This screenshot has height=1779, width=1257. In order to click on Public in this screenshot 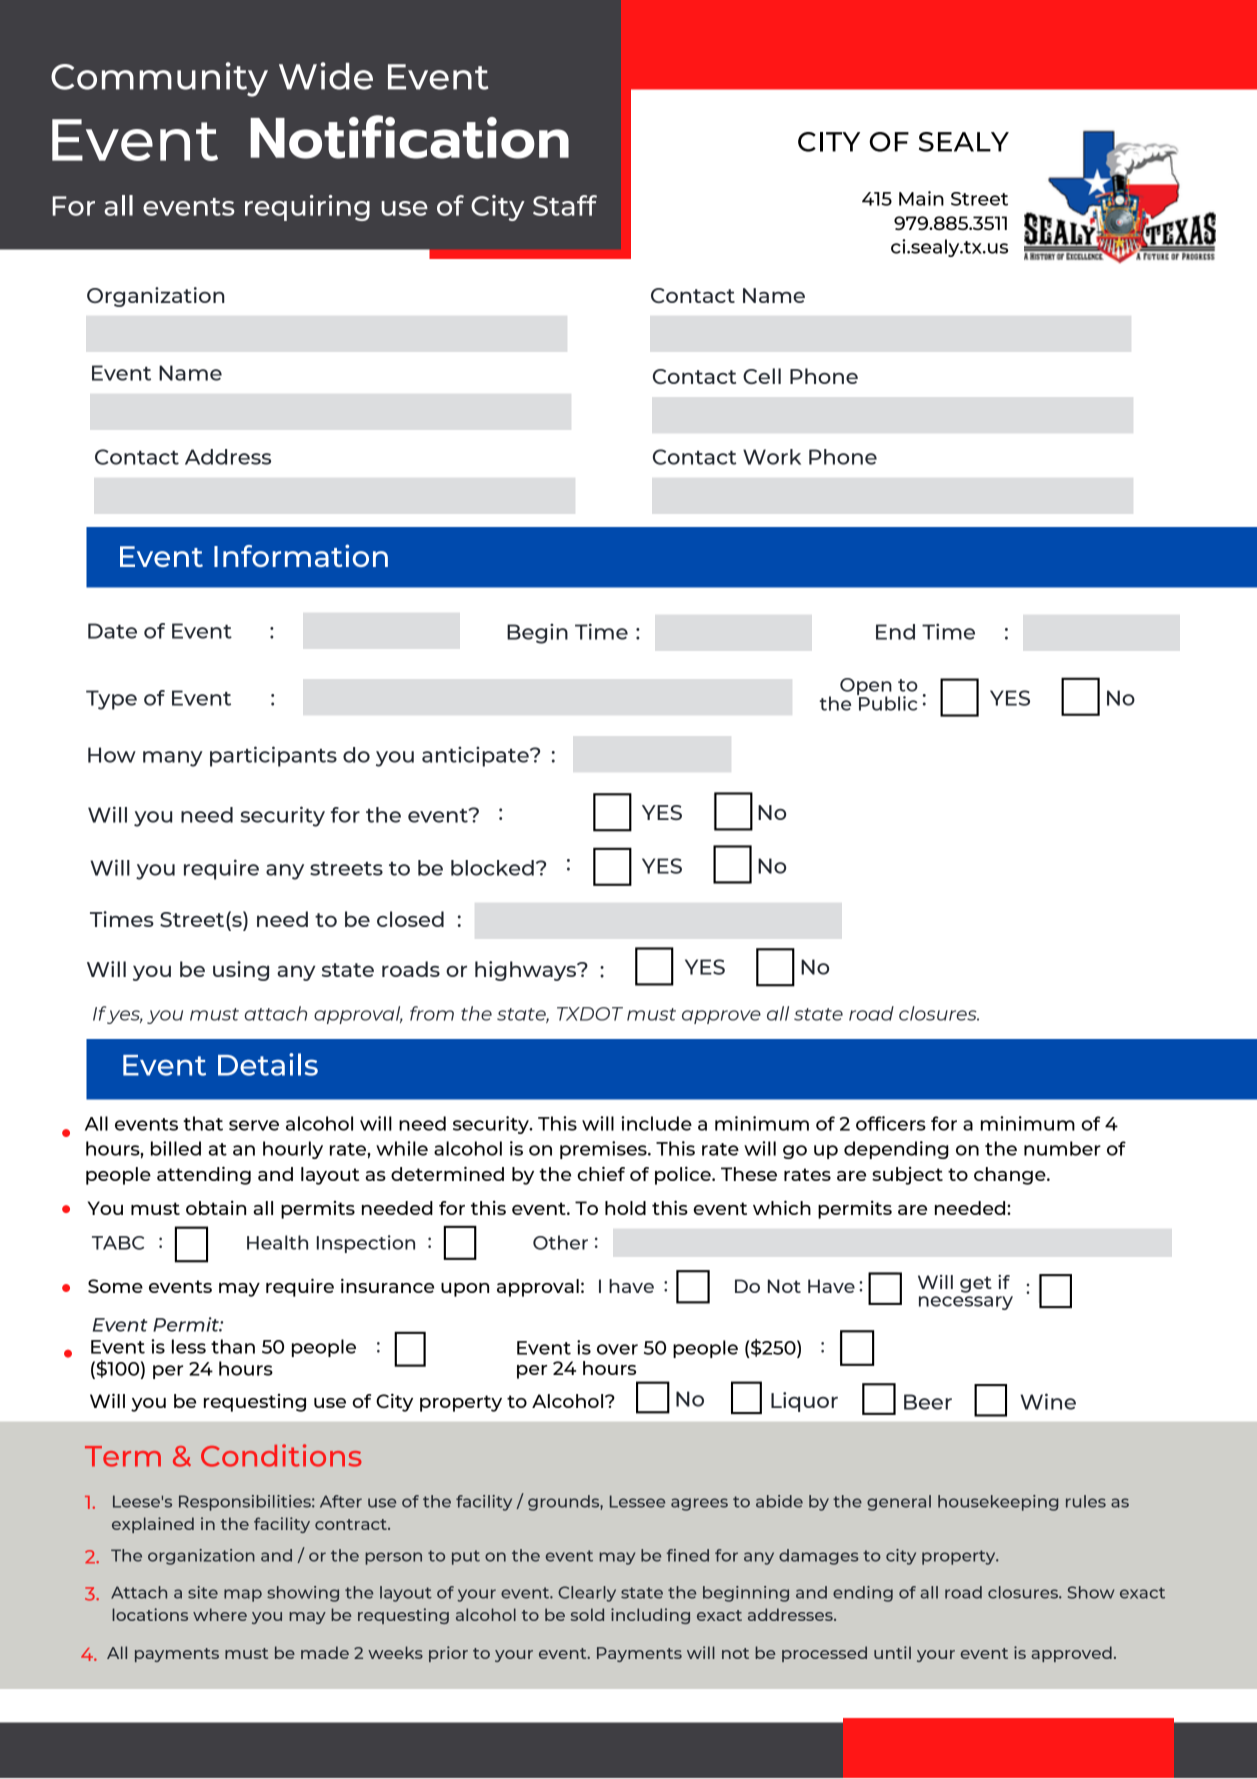, I will do `click(887, 702)`.
